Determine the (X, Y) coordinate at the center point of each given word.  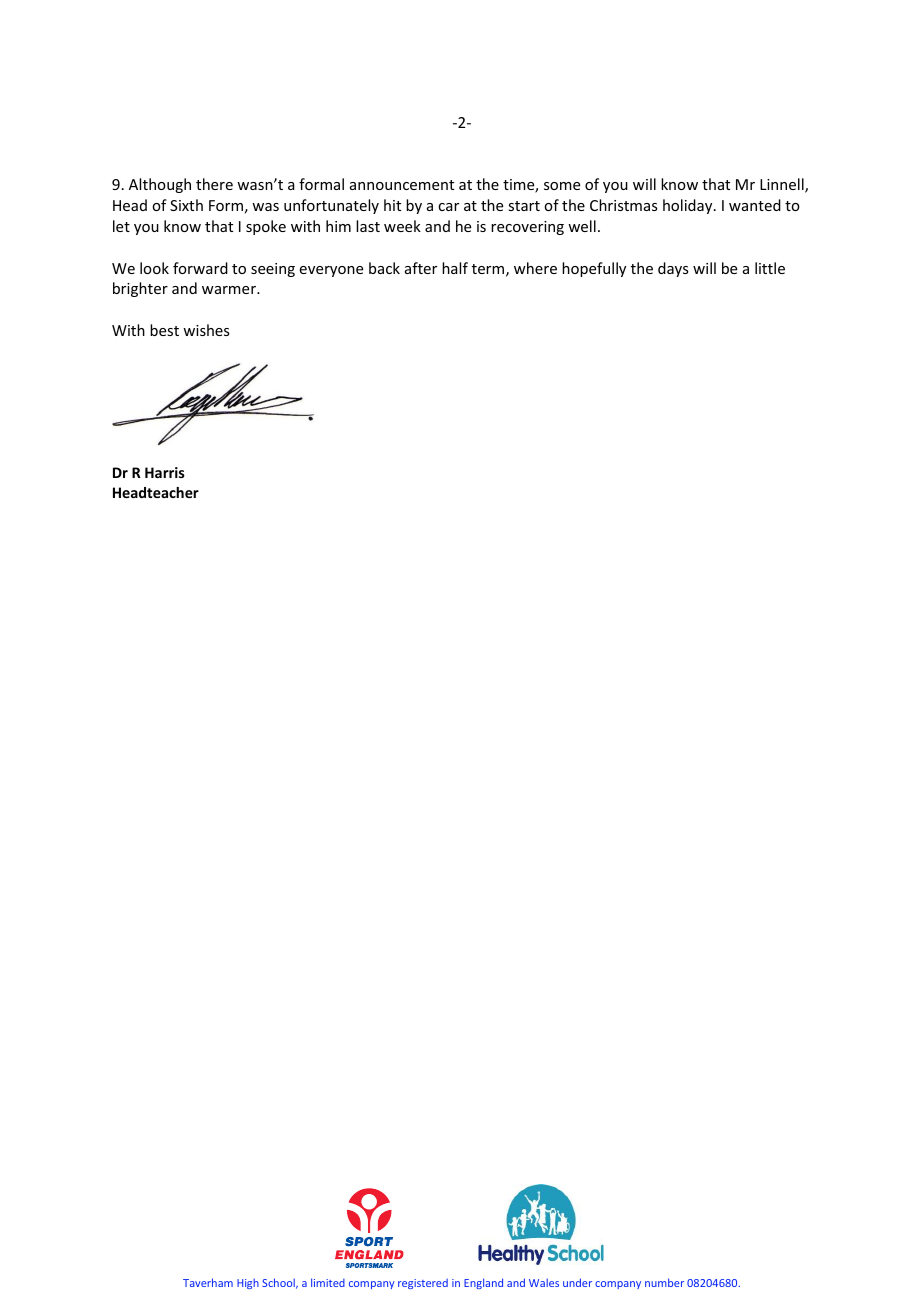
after (421, 268)
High (248, 1283)
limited (328, 1282)
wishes (206, 330)
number (664, 1282)
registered (423, 1284)
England (483, 1283)
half (455, 268)
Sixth (186, 205)
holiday (689, 206)
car (448, 207)
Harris (165, 472)
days (673, 269)
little (770, 268)
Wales (544, 1282)
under (577, 1282)
